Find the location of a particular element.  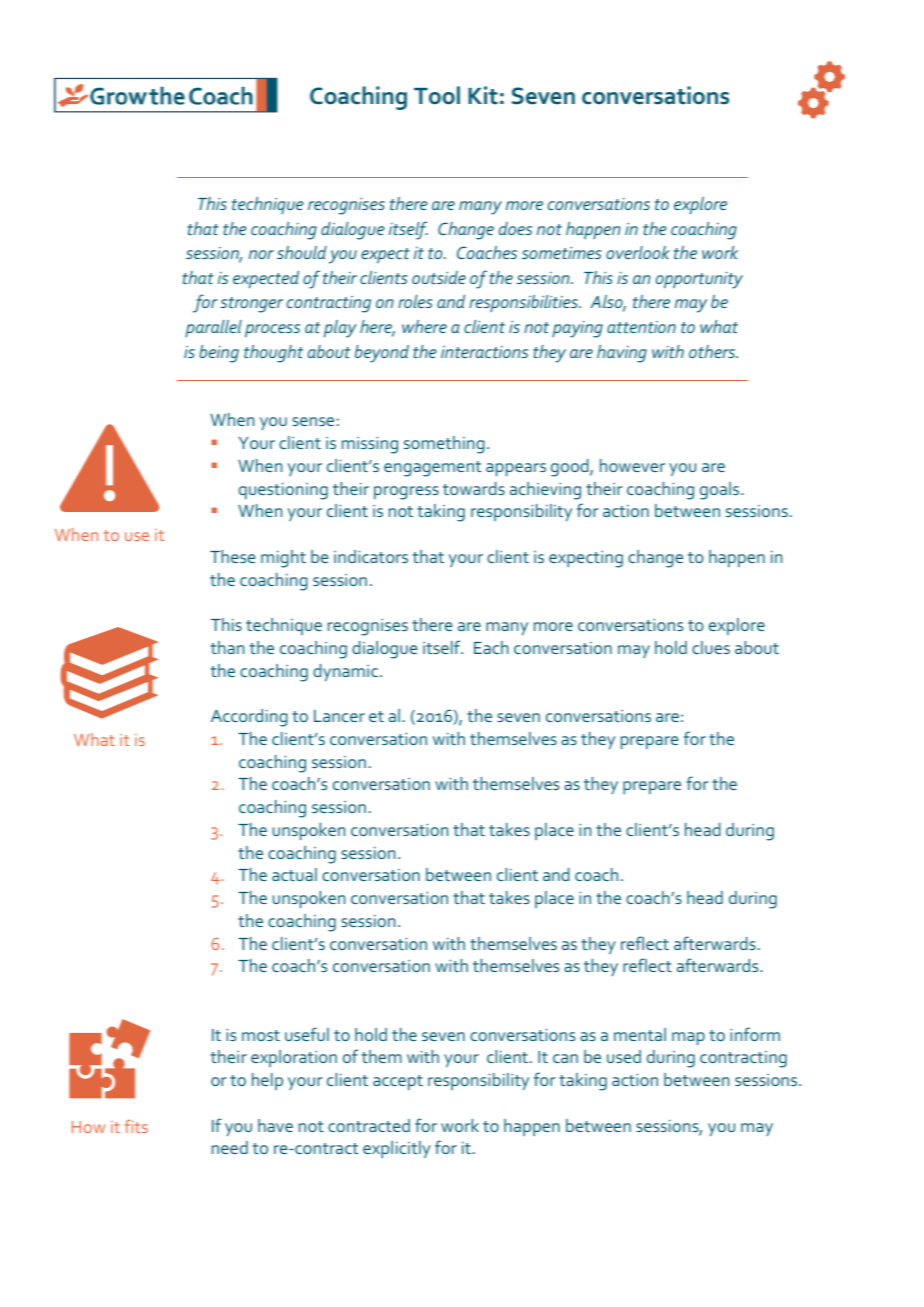

however is located at coordinates (632, 465).
